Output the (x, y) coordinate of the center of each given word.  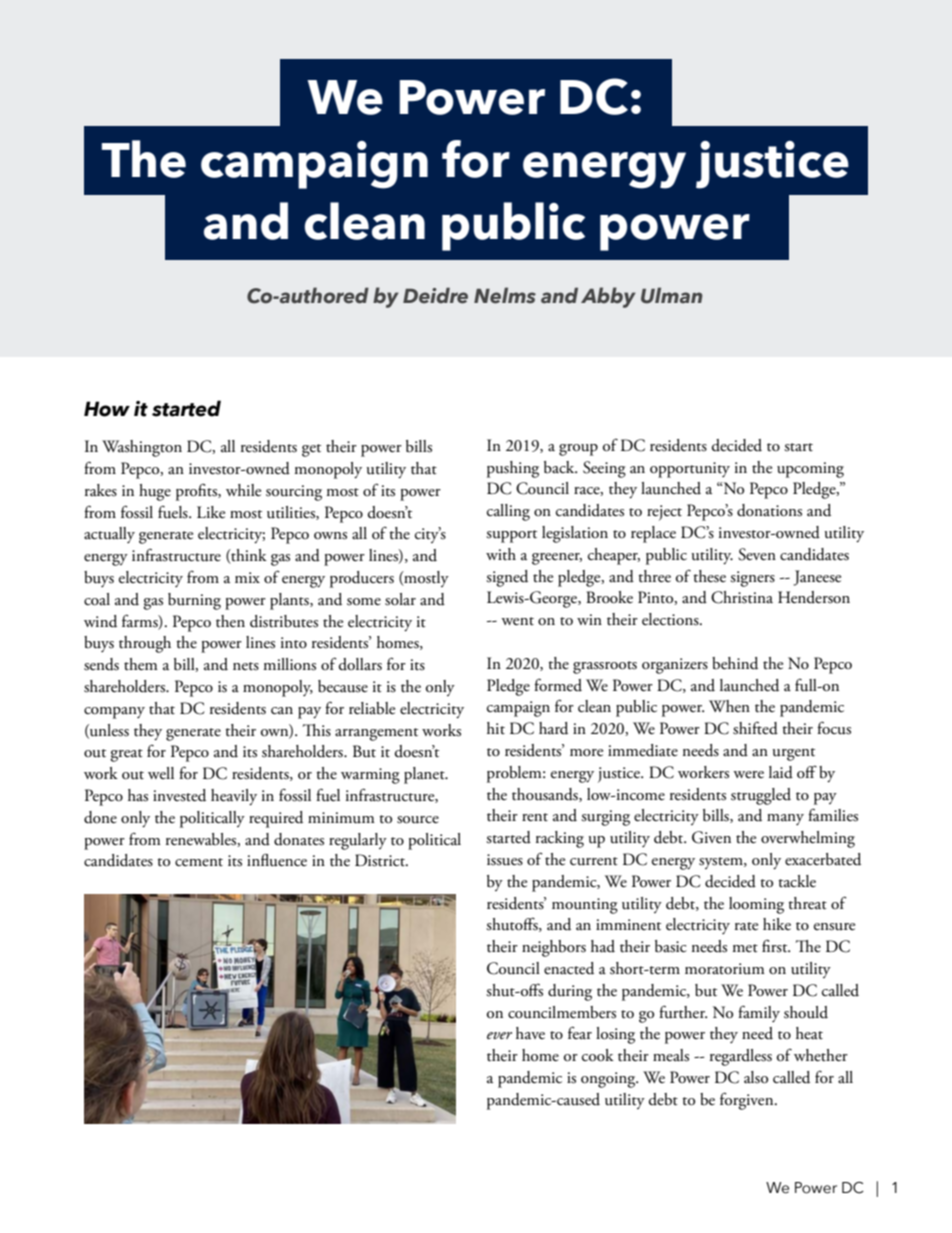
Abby (608, 297)
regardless (741, 1057)
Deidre (435, 295)
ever (499, 1035)
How (107, 409)
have (530, 1033)
